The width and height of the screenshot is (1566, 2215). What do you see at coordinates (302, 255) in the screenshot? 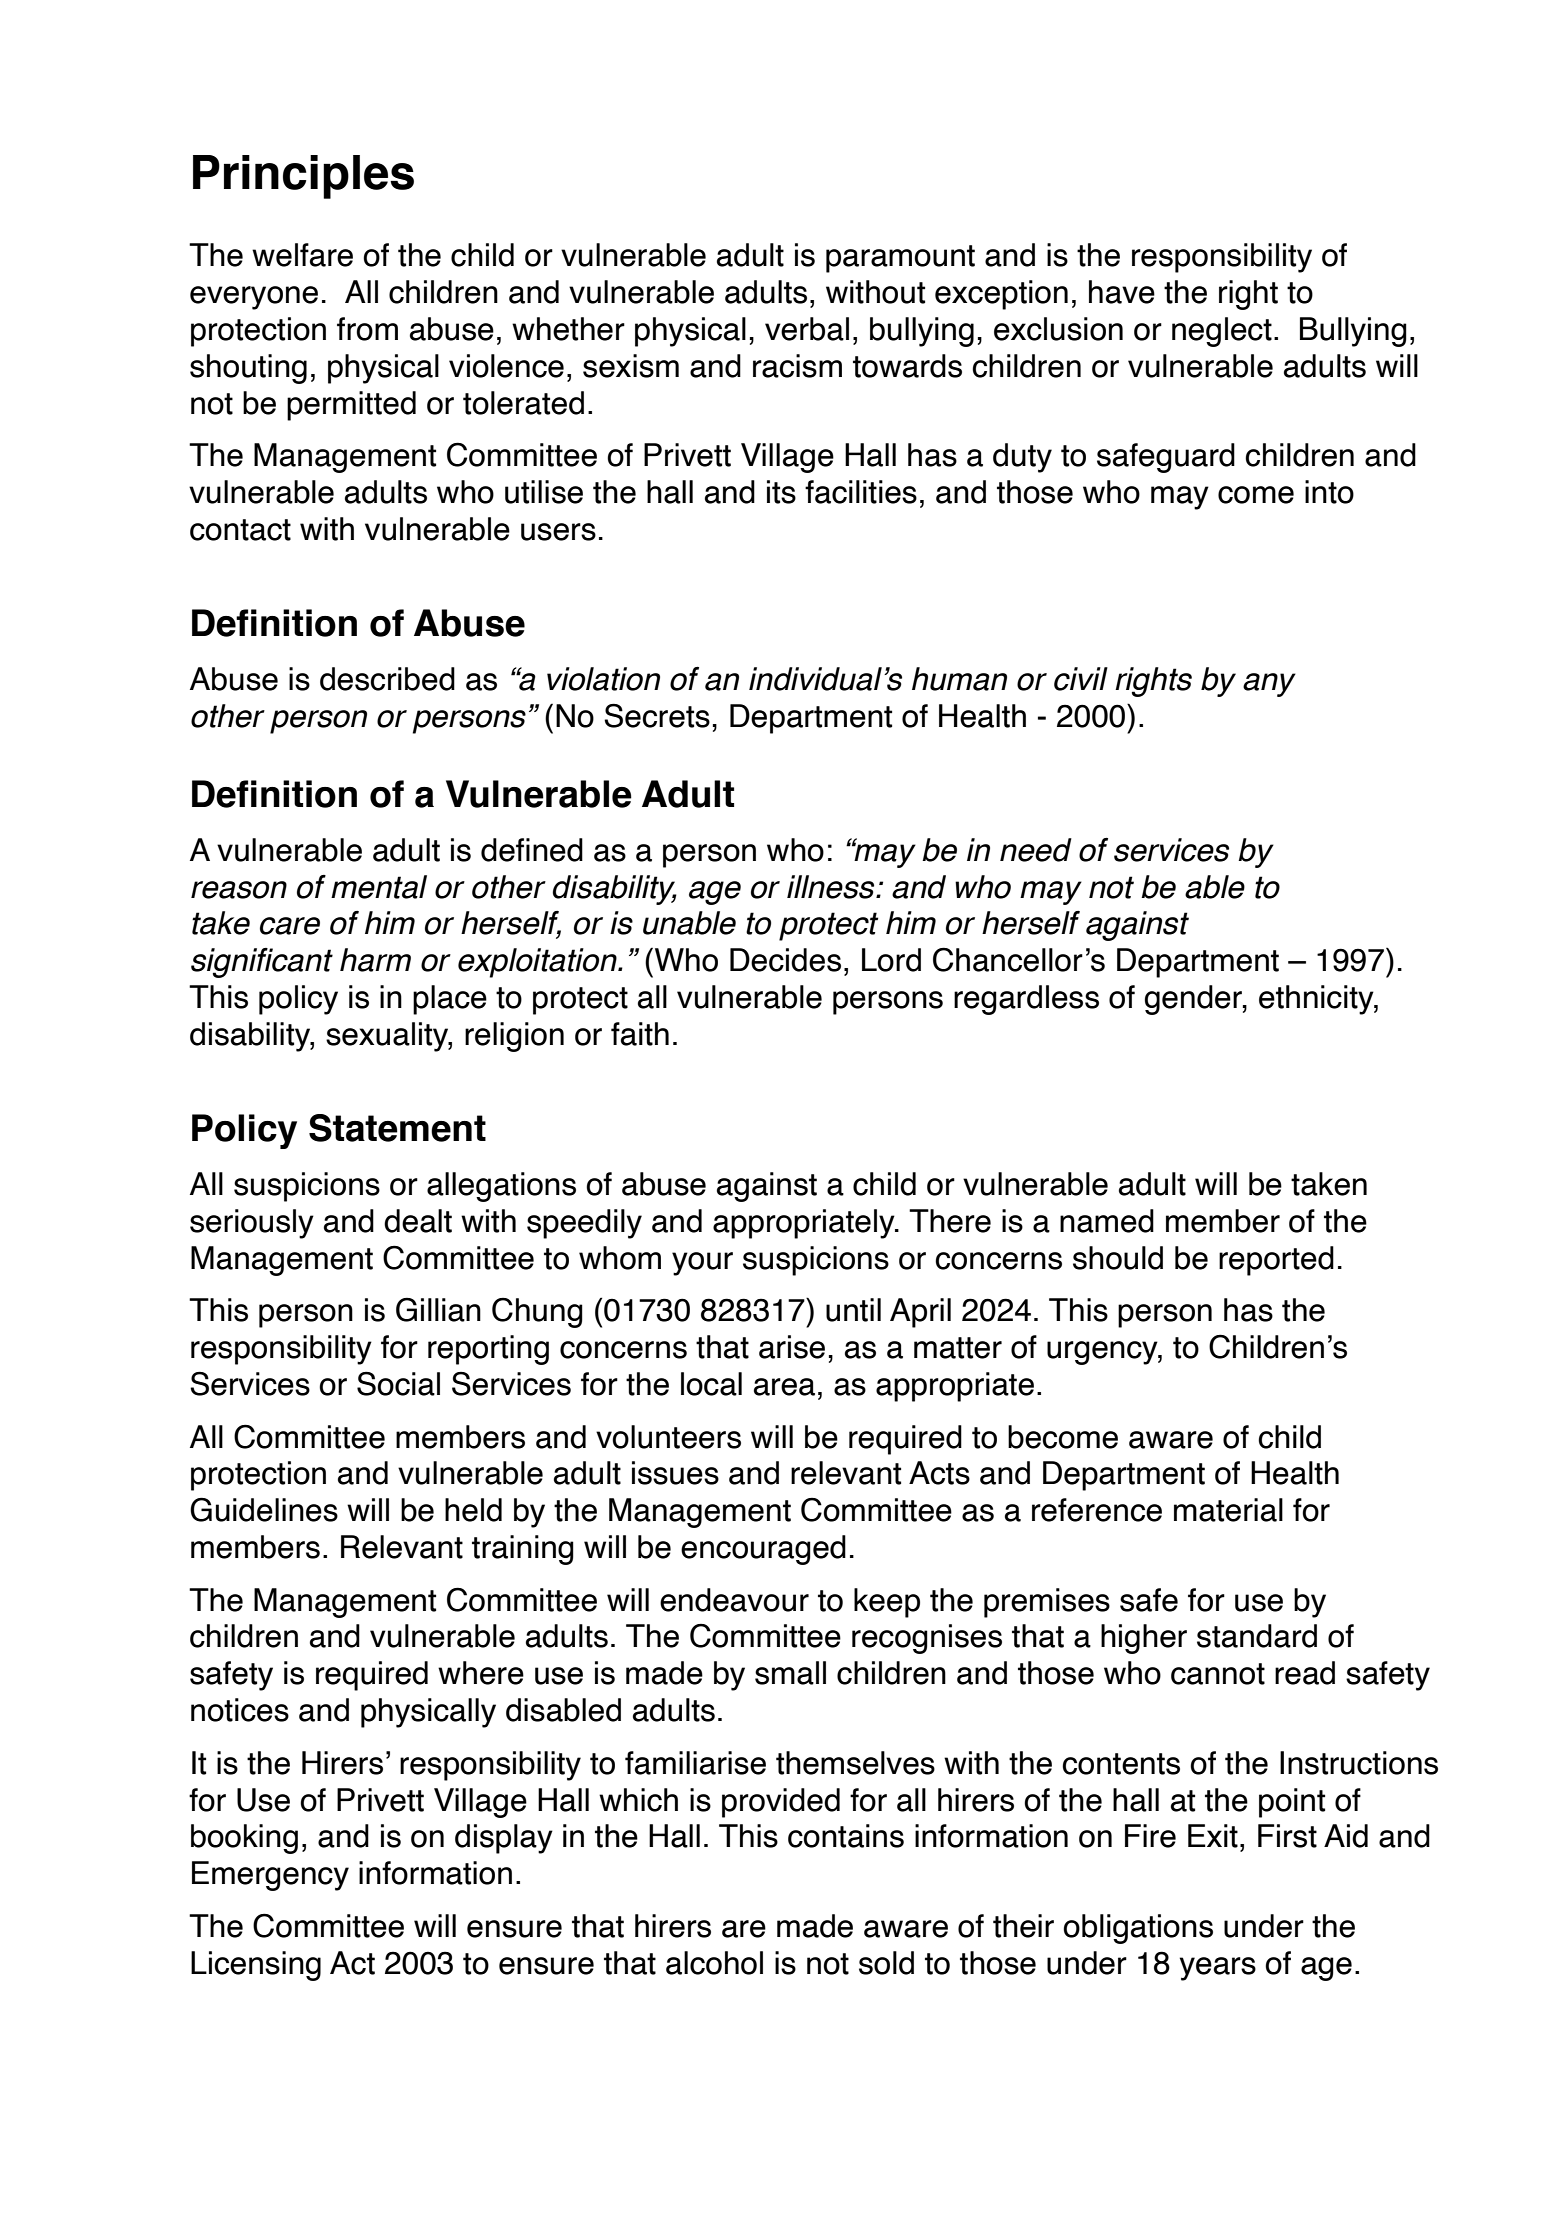
I see `welfare` at bounding box center [302, 255].
